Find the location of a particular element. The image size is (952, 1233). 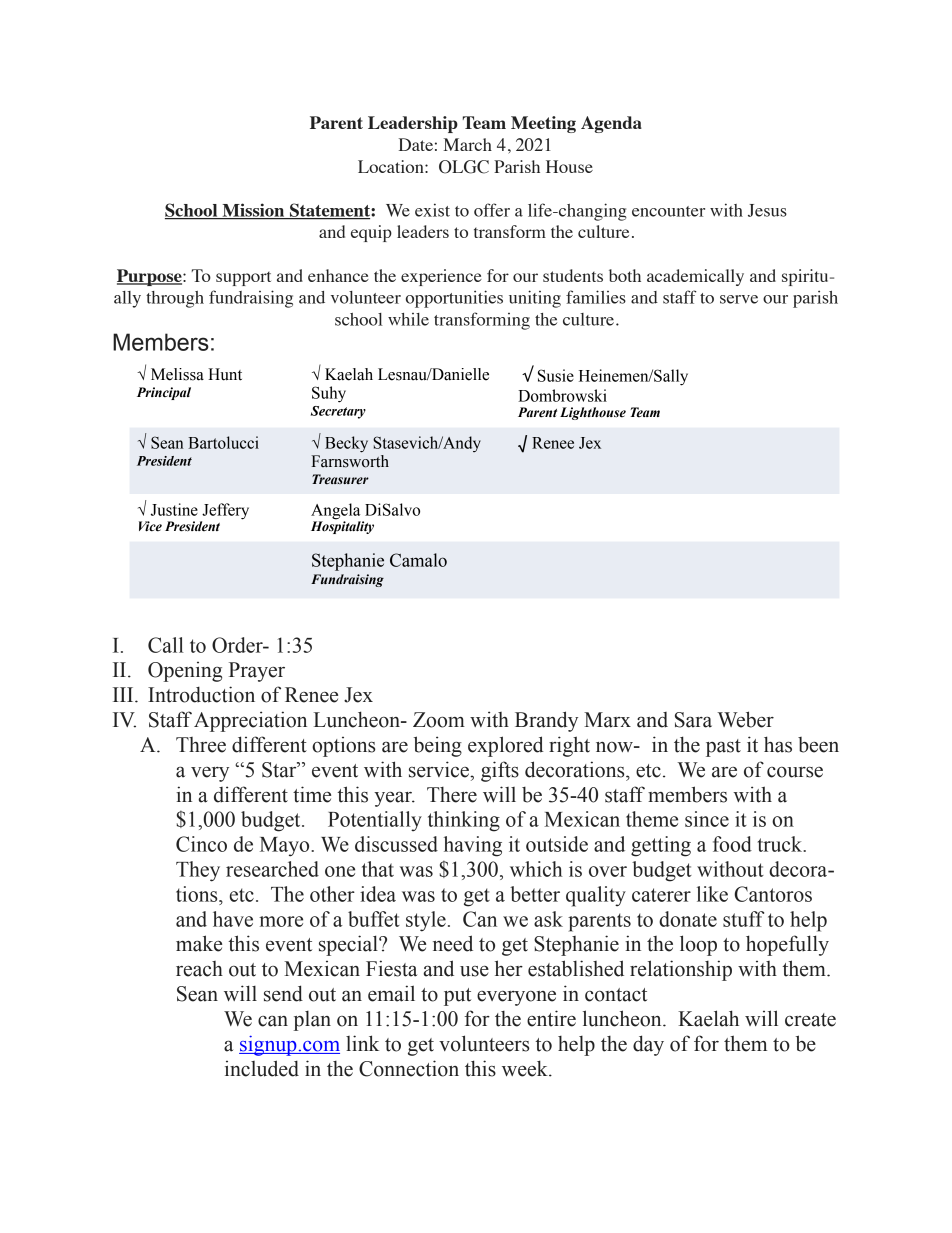

Hospitality is located at coordinates (342, 526).
